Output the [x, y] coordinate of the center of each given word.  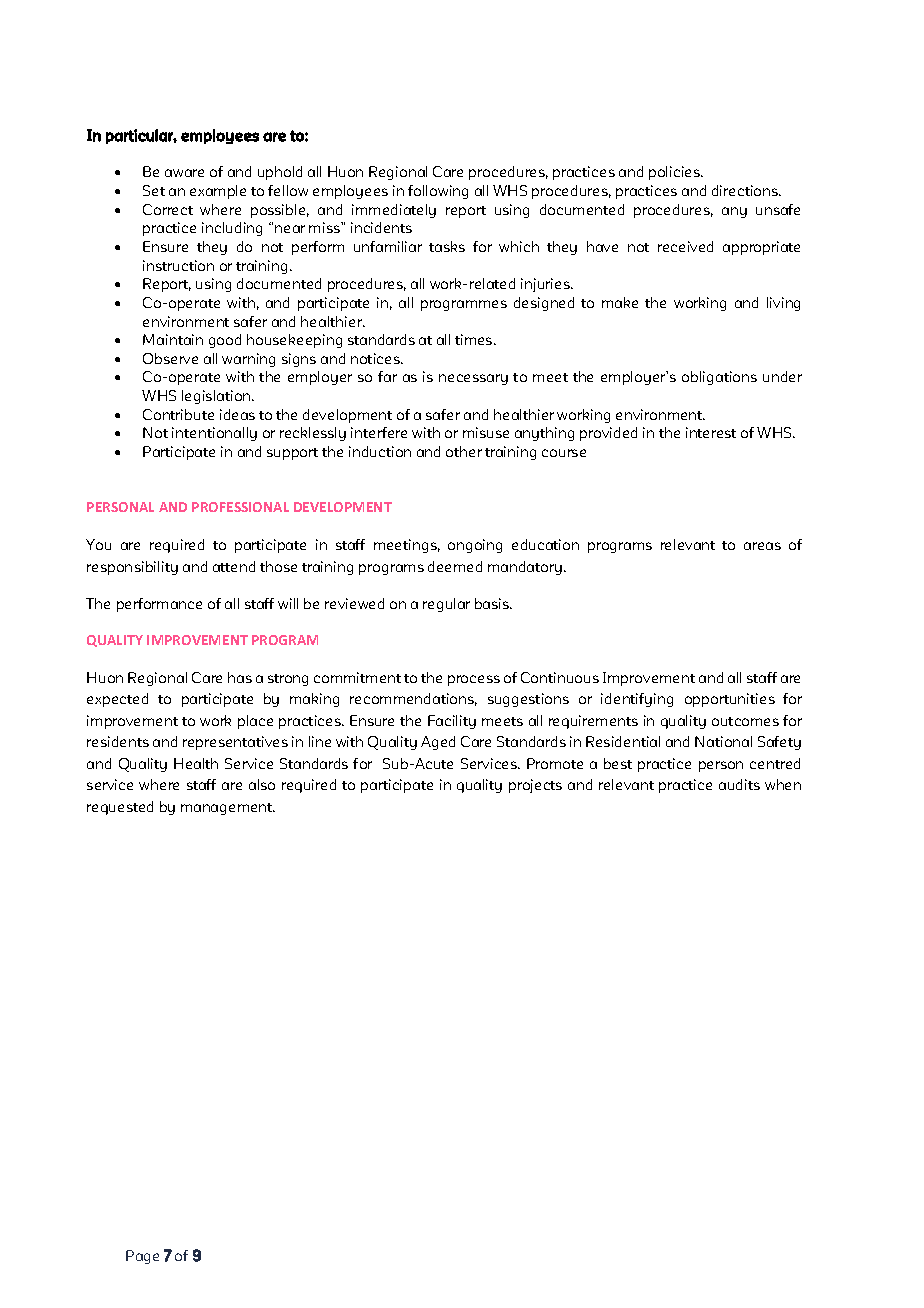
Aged [438, 743]
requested [120, 808]
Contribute [178, 414]
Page [142, 1257]
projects [535, 786]
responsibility [132, 568]
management [228, 809]
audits [739, 784]
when [783, 784]
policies [676, 173]
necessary [473, 379]
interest [711, 432]
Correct [168, 209]
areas [762, 546]
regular [446, 605]
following [438, 192]
